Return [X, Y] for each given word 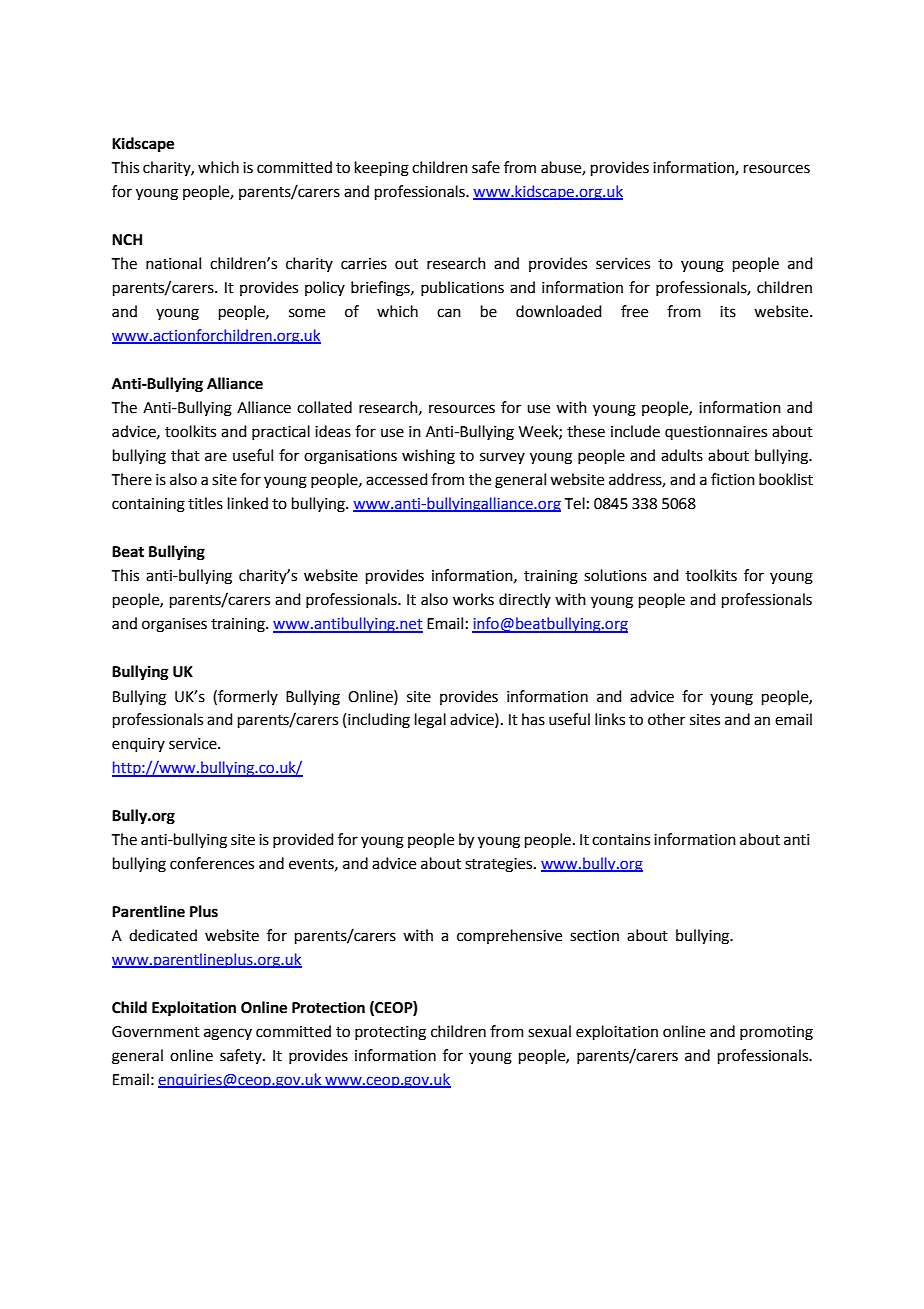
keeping [382, 169]
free [634, 311]
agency [228, 1034]
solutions [615, 575]
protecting [390, 1033]
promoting [776, 1033]
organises [174, 625]
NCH [127, 240]
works [473, 599]
